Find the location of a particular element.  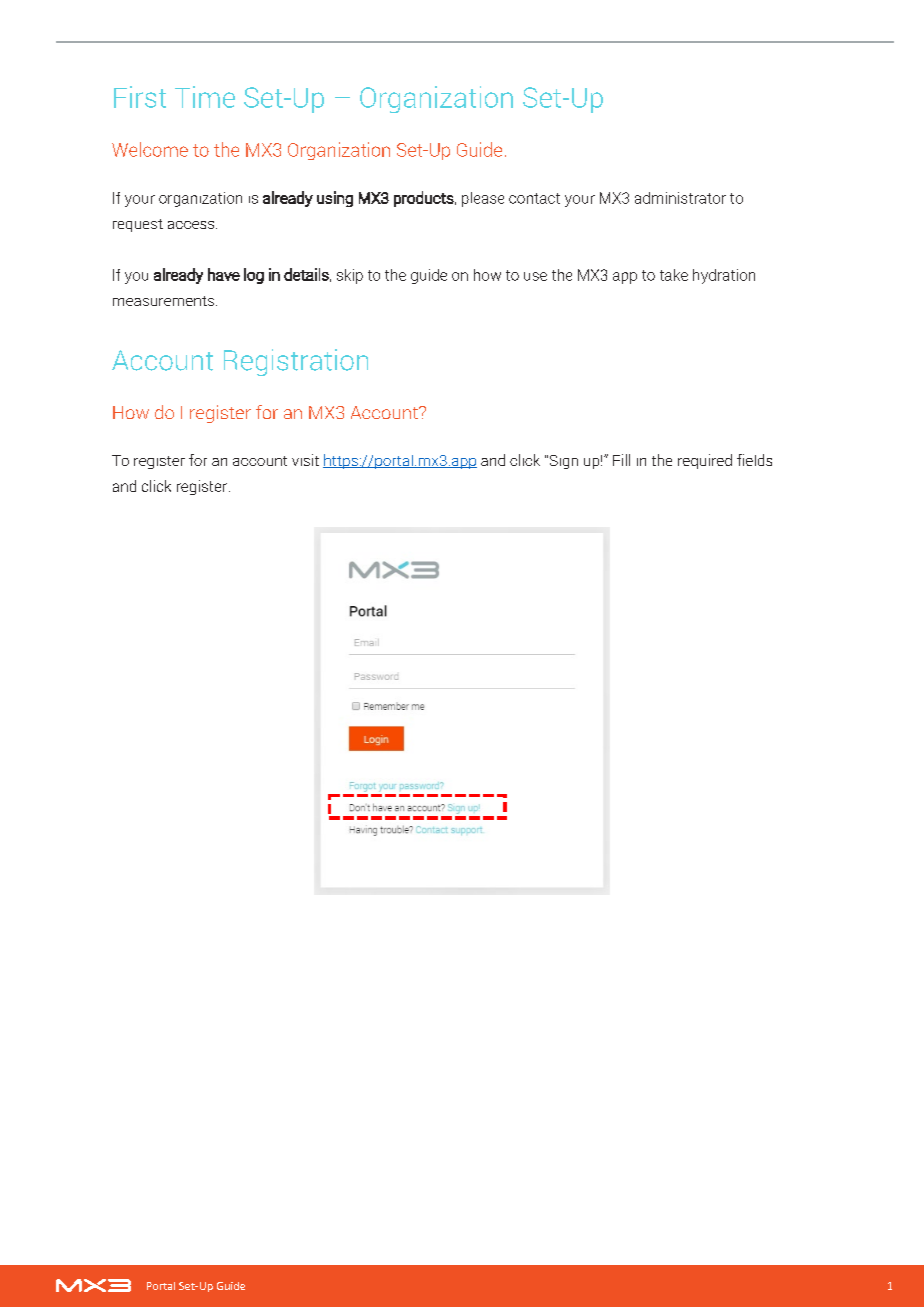

please is located at coordinates (483, 199).
